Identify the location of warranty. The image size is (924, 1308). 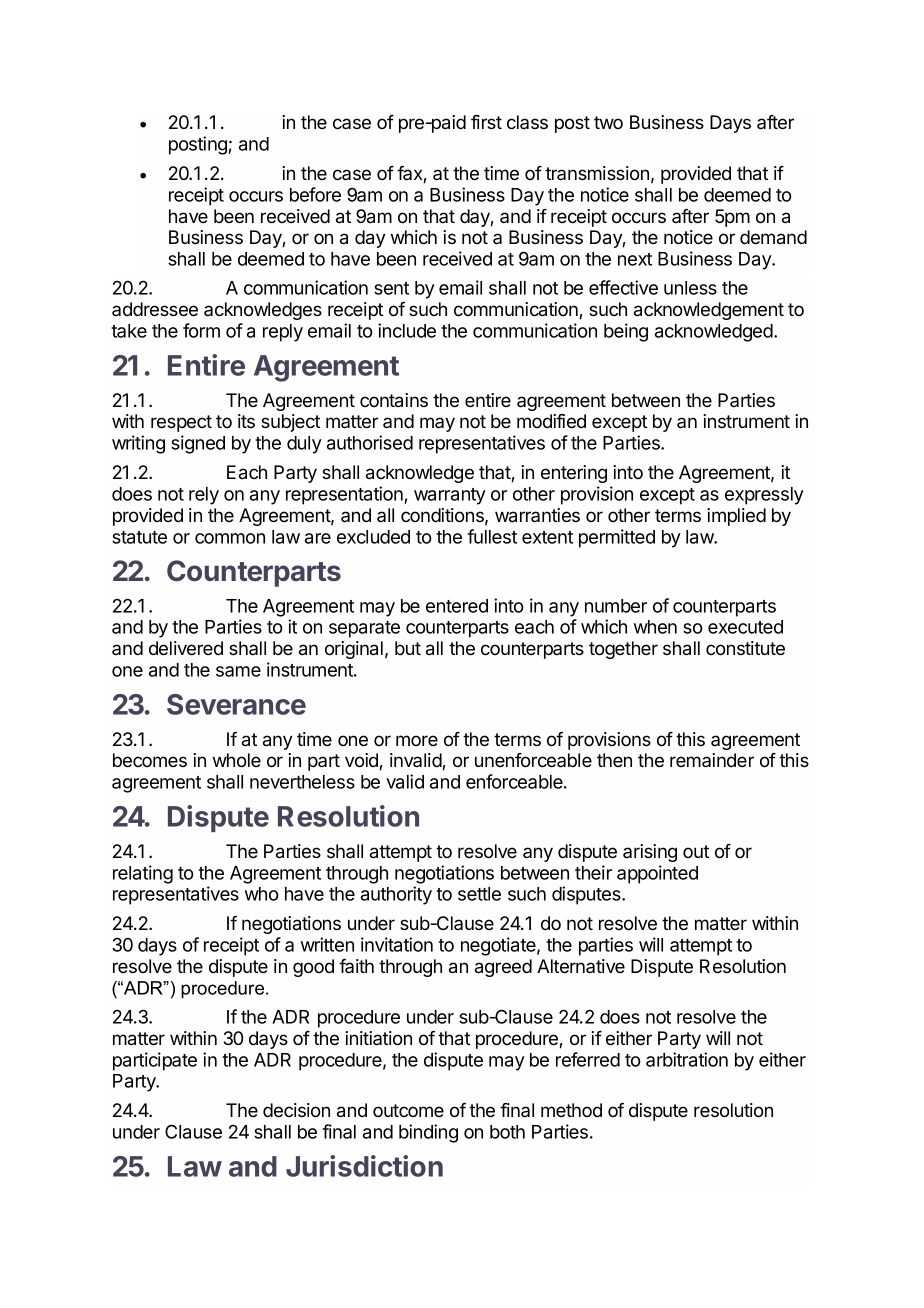
(450, 496).
